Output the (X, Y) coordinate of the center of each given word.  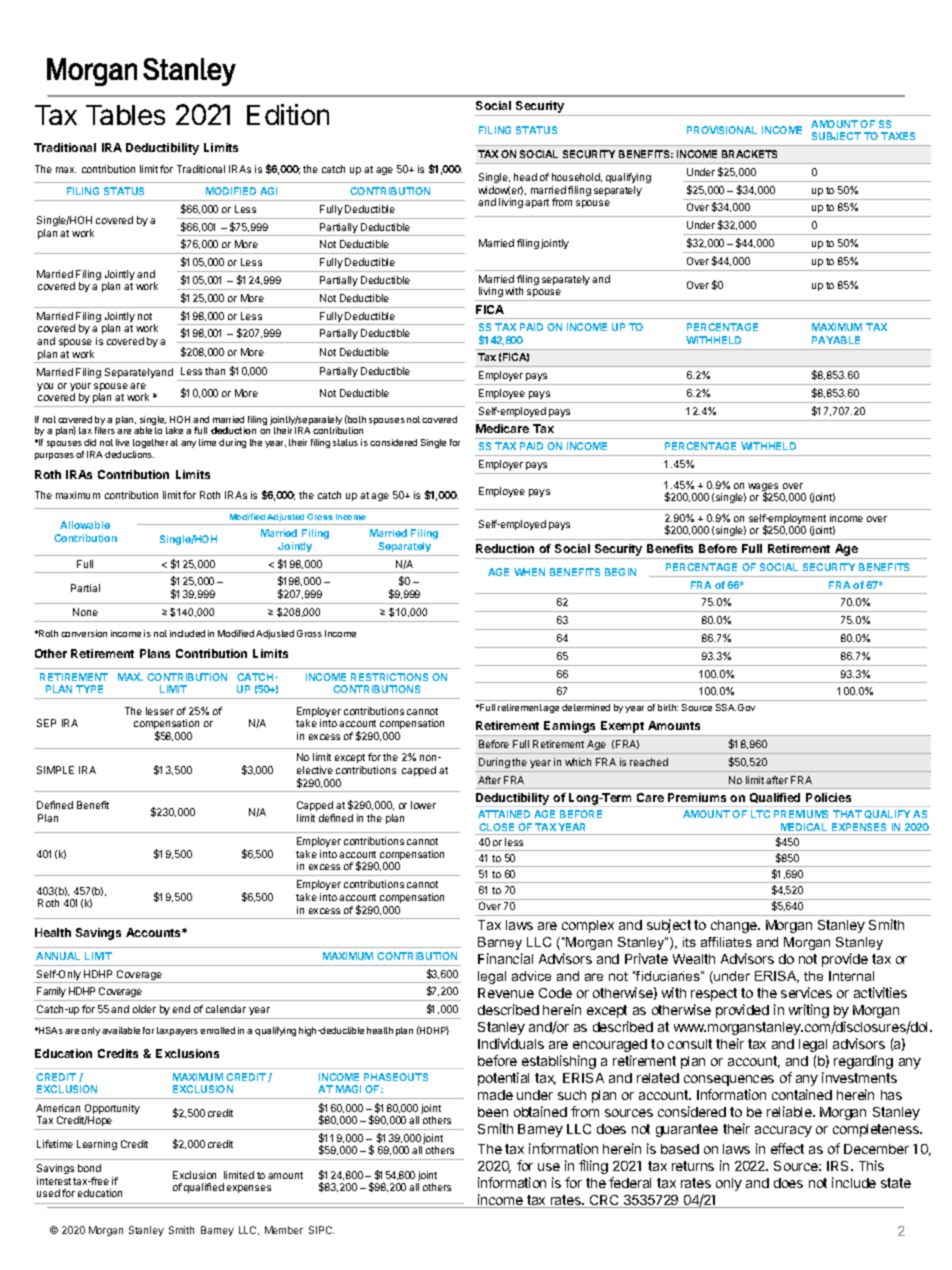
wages (763, 488)
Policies (828, 797)
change (735, 926)
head (525, 177)
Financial (505, 958)
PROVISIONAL (722, 130)
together (150, 443)
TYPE (89, 689)
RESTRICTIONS (389, 677)
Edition (288, 114)
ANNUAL (58, 956)
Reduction (505, 548)
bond (89, 1168)
